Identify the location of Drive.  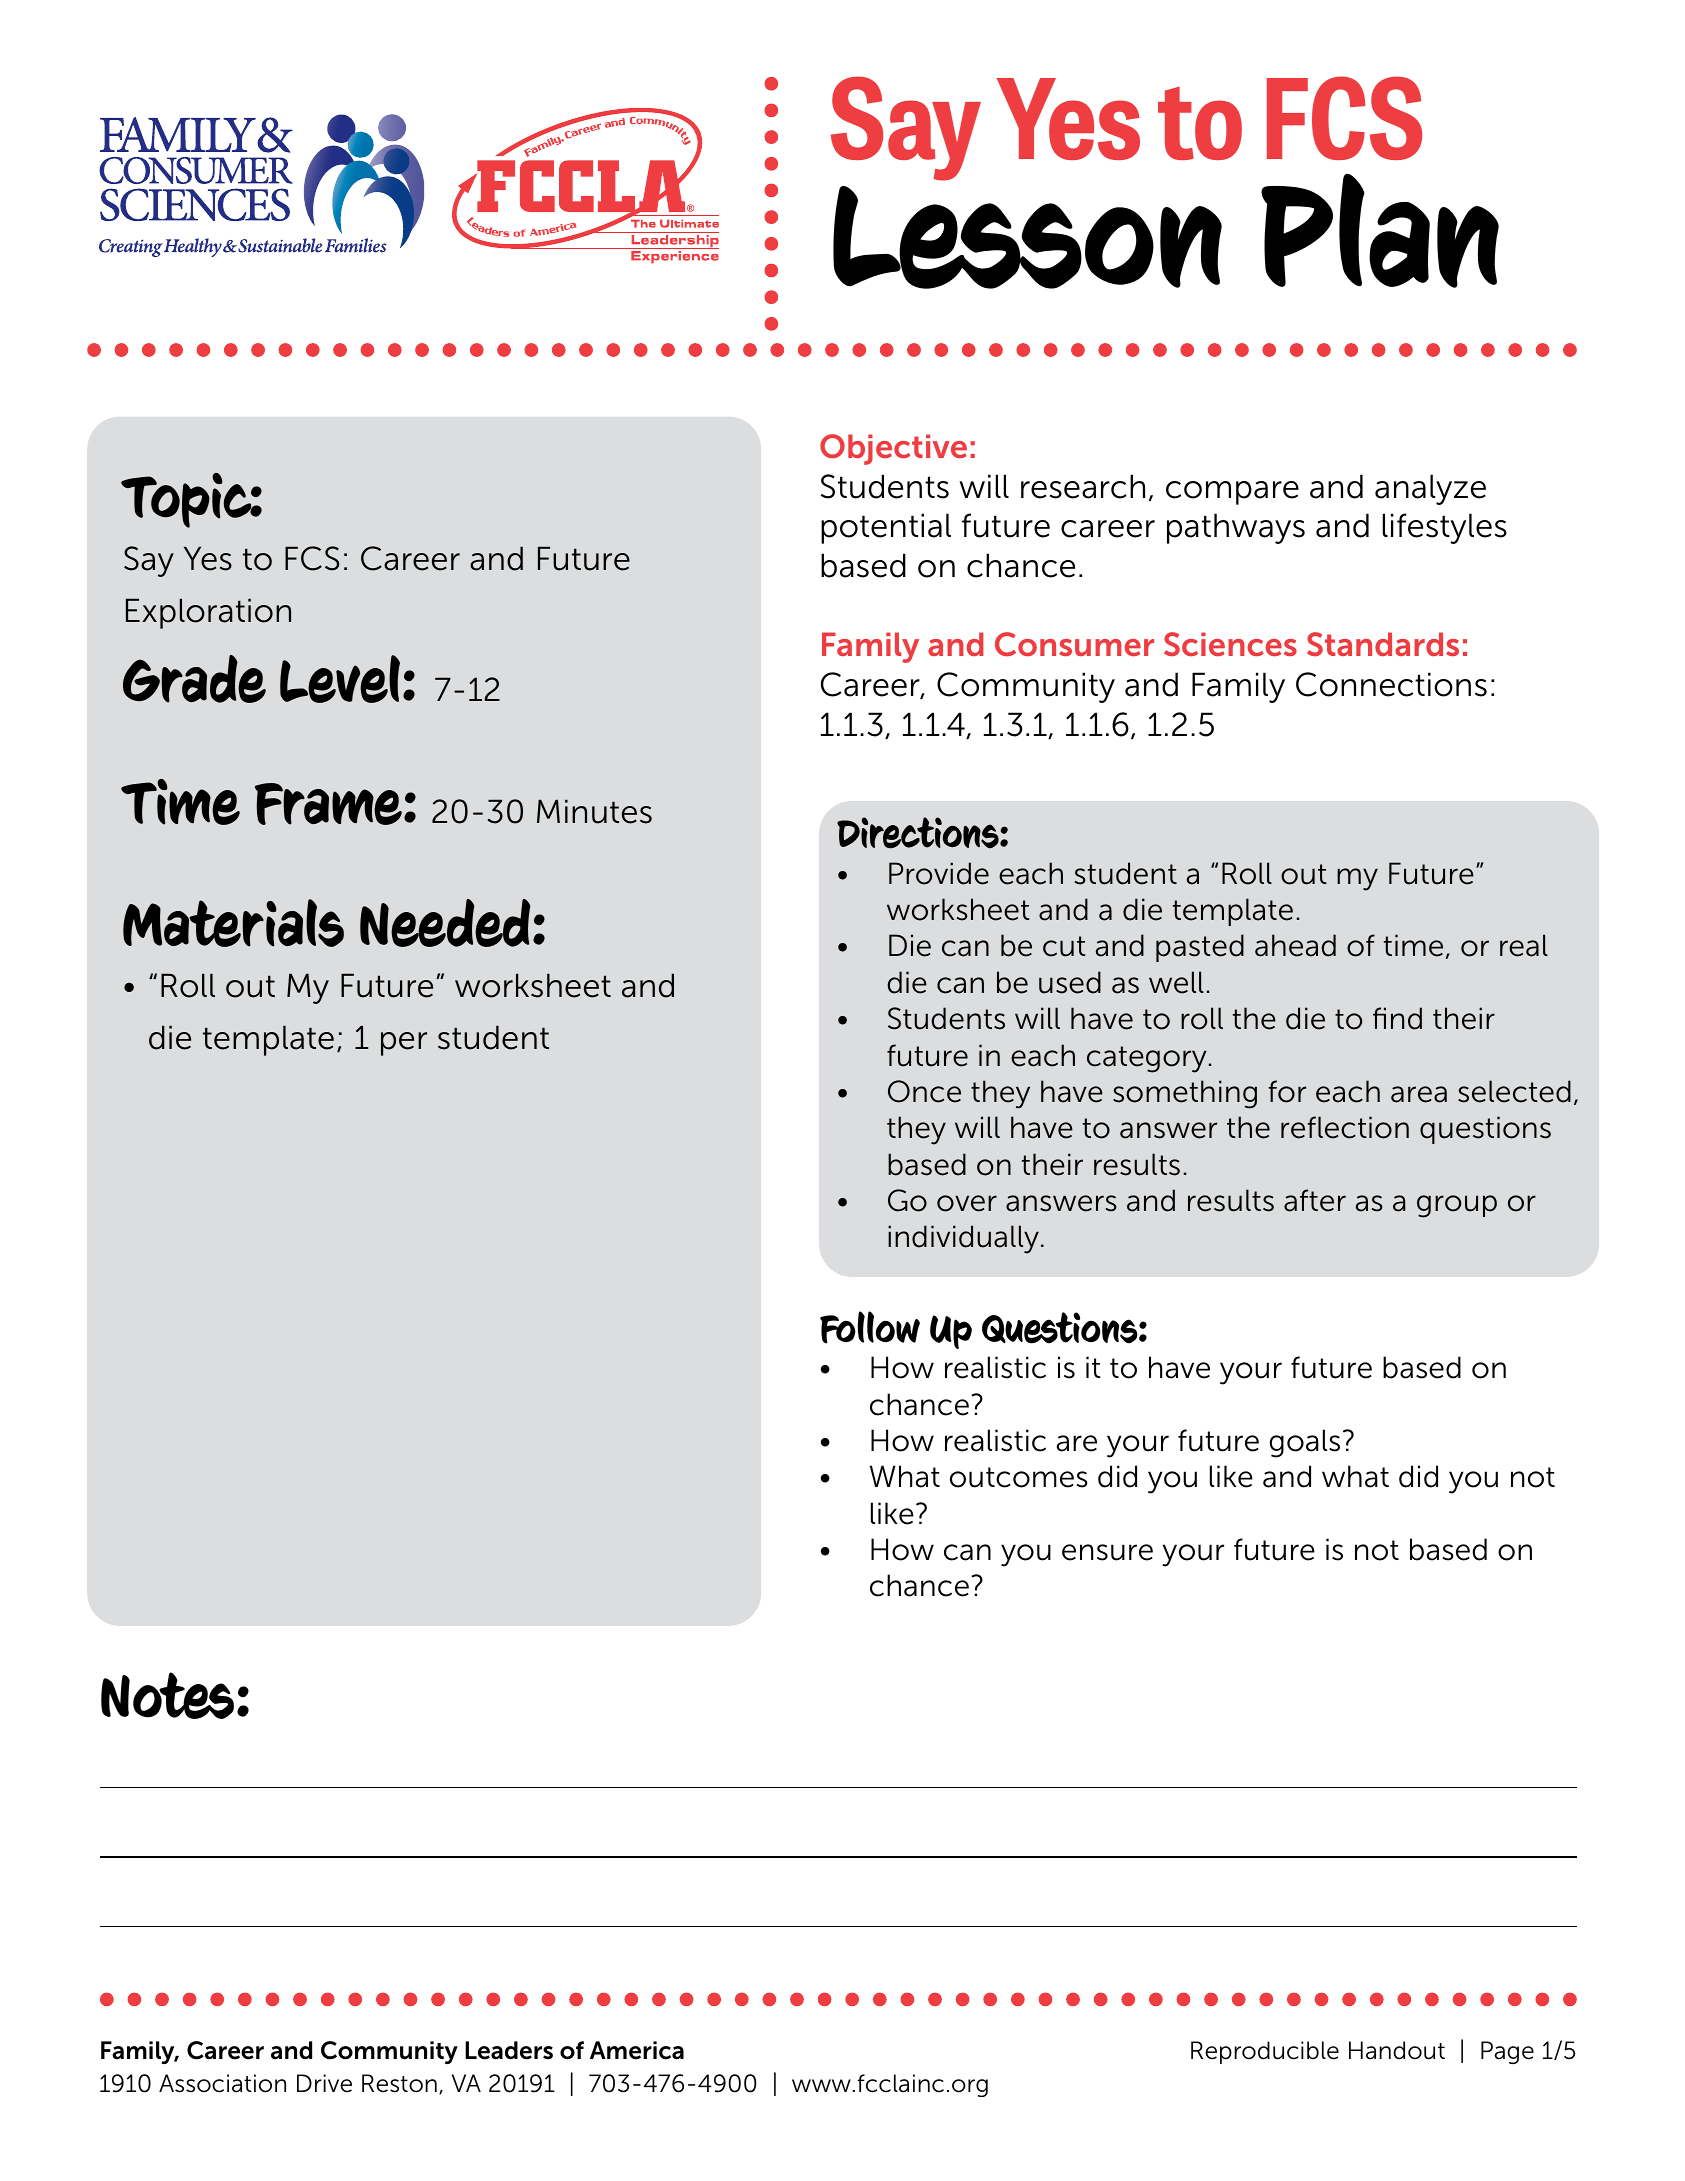
(324, 2083).
